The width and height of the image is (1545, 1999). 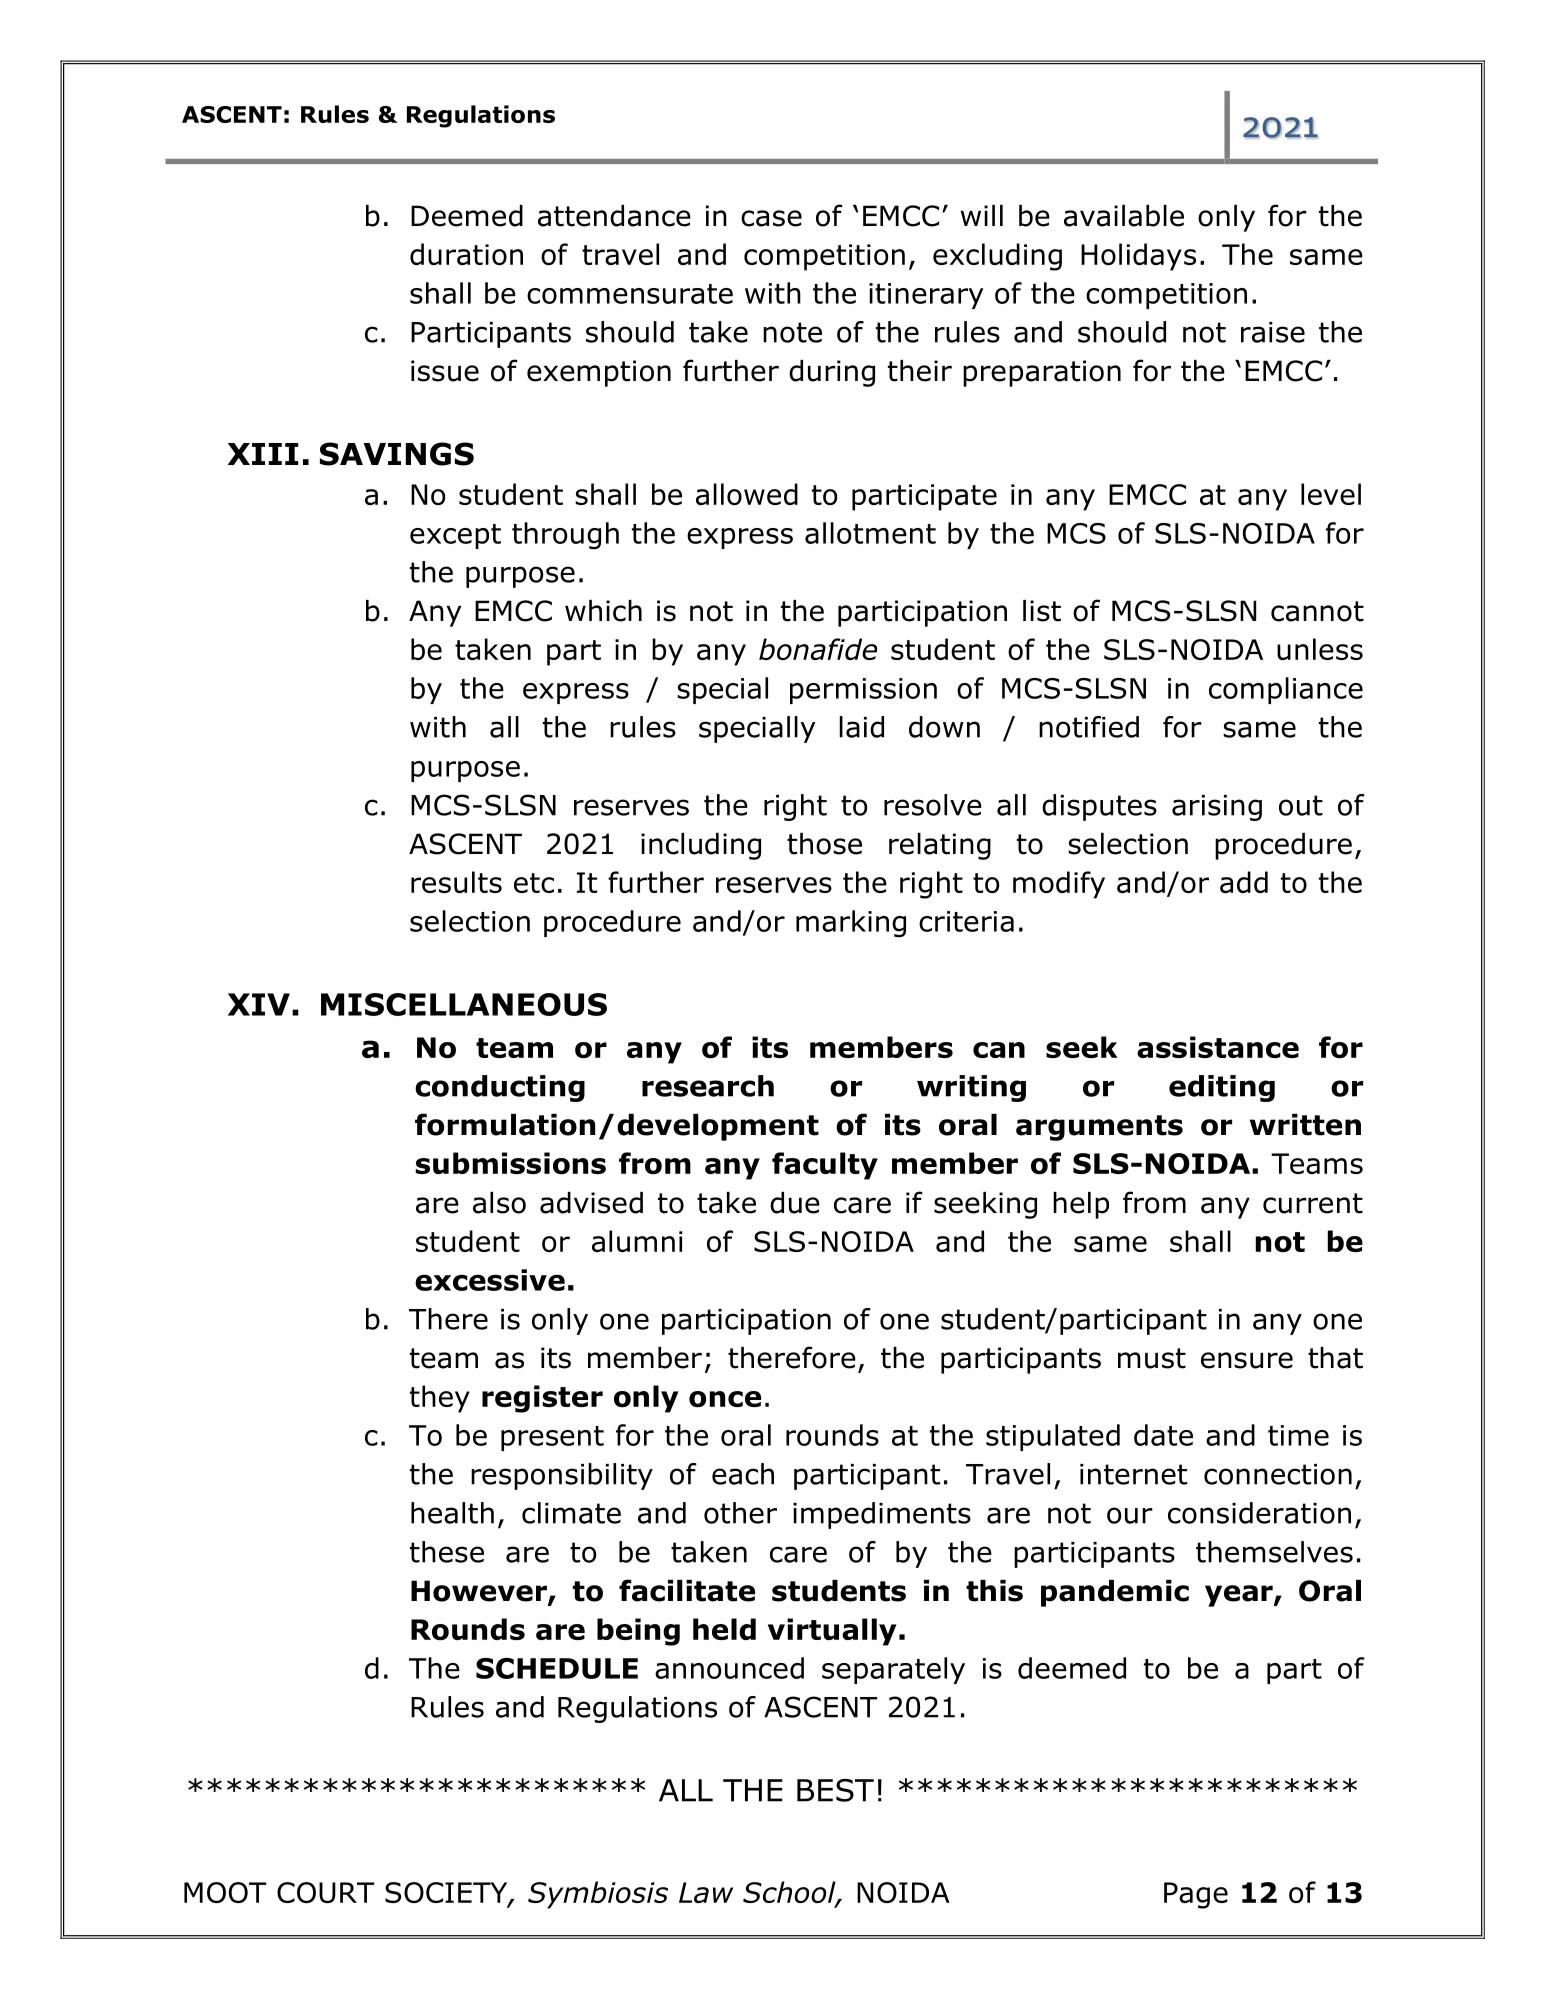 What do you see at coordinates (259, 1004) in the image?
I see `XIV` at bounding box center [259, 1004].
